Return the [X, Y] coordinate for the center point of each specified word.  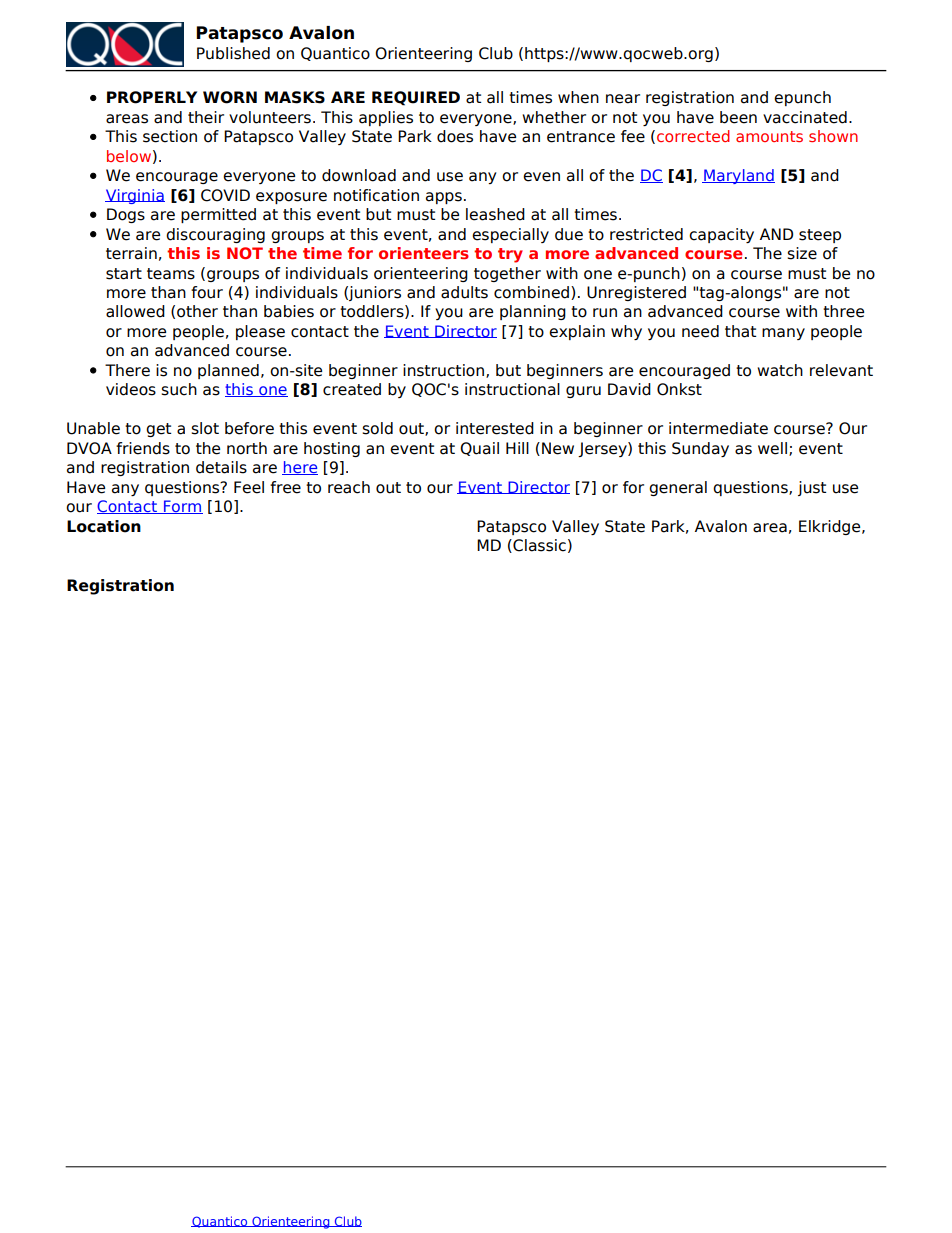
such [179, 389]
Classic [538, 546]
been [738, 117]
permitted [218, 215]
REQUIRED [416, 98]
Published [233, 53]
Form [182, 507]
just [812, 488]
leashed [495, 214]
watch [780, 370]
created [352, 389]
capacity [721, 235]
